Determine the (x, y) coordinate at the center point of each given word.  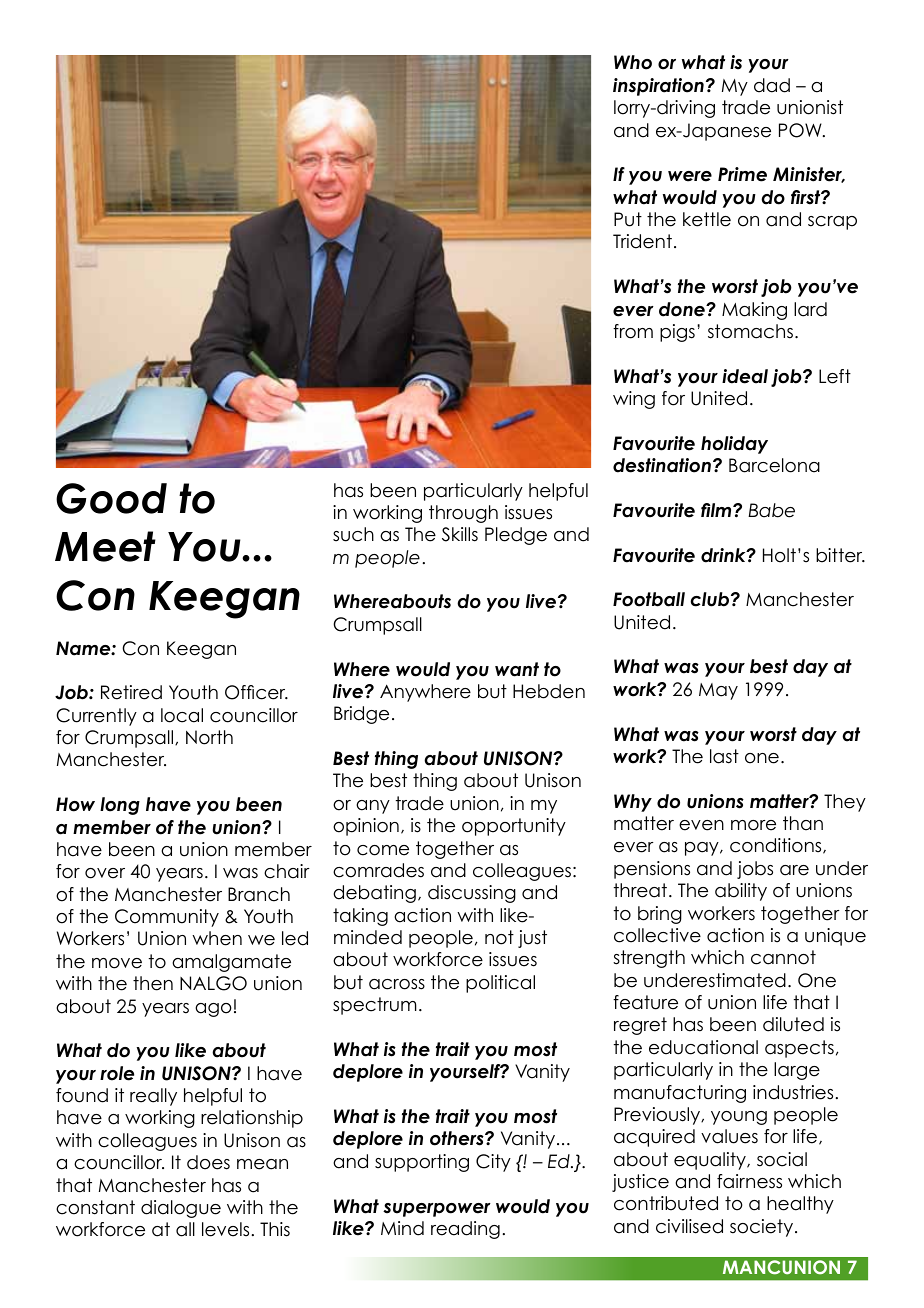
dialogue (181, 1209)
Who (633, 62)
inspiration (658, 87)
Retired (131, 692)
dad (772, 85)
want (517, 669)
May (718, 691)
